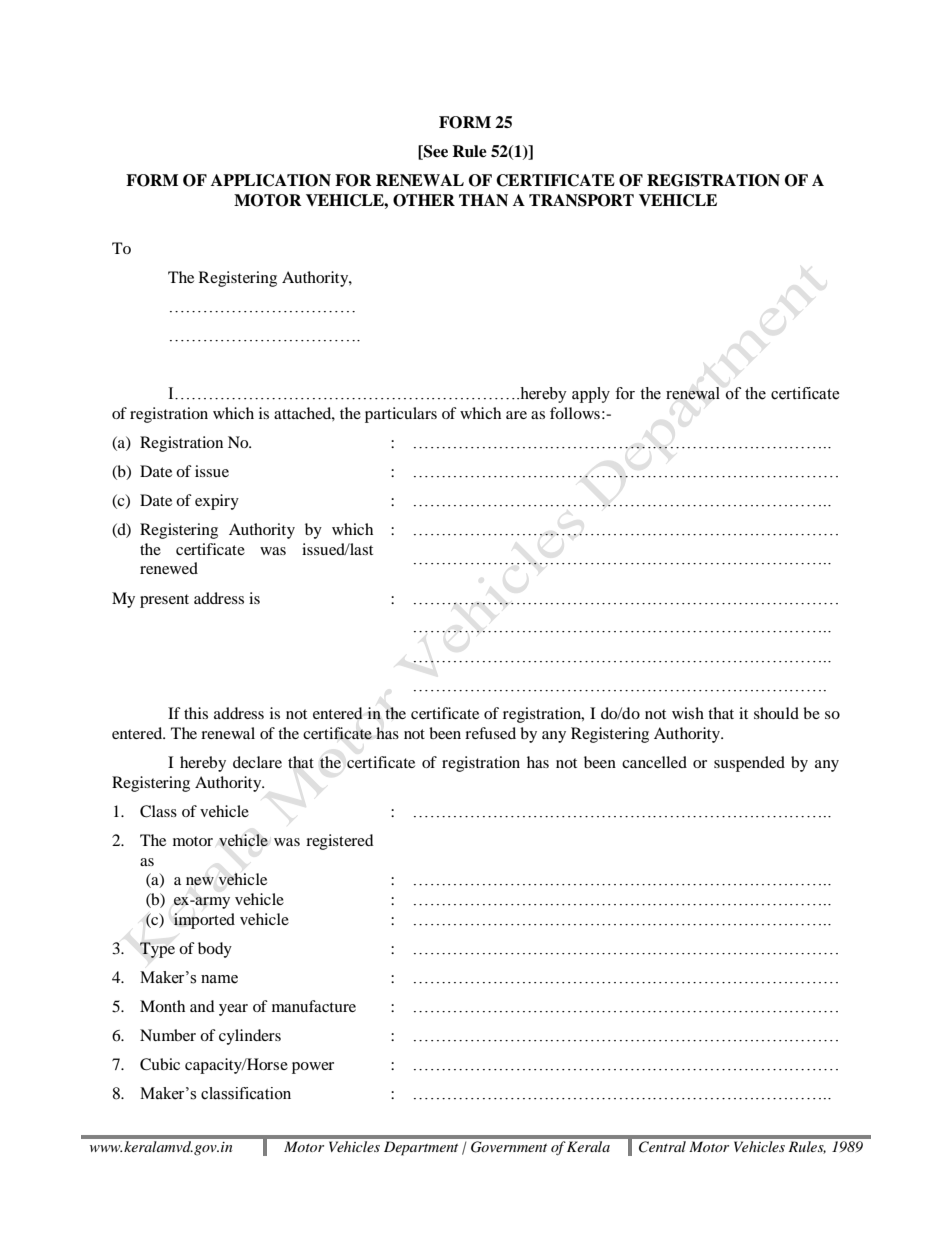 This screenshot has width=952, height=1233. What do you see at coordinates (688, 713) in the screenshot?
I see `wish` at bounding box center [688, 713].
